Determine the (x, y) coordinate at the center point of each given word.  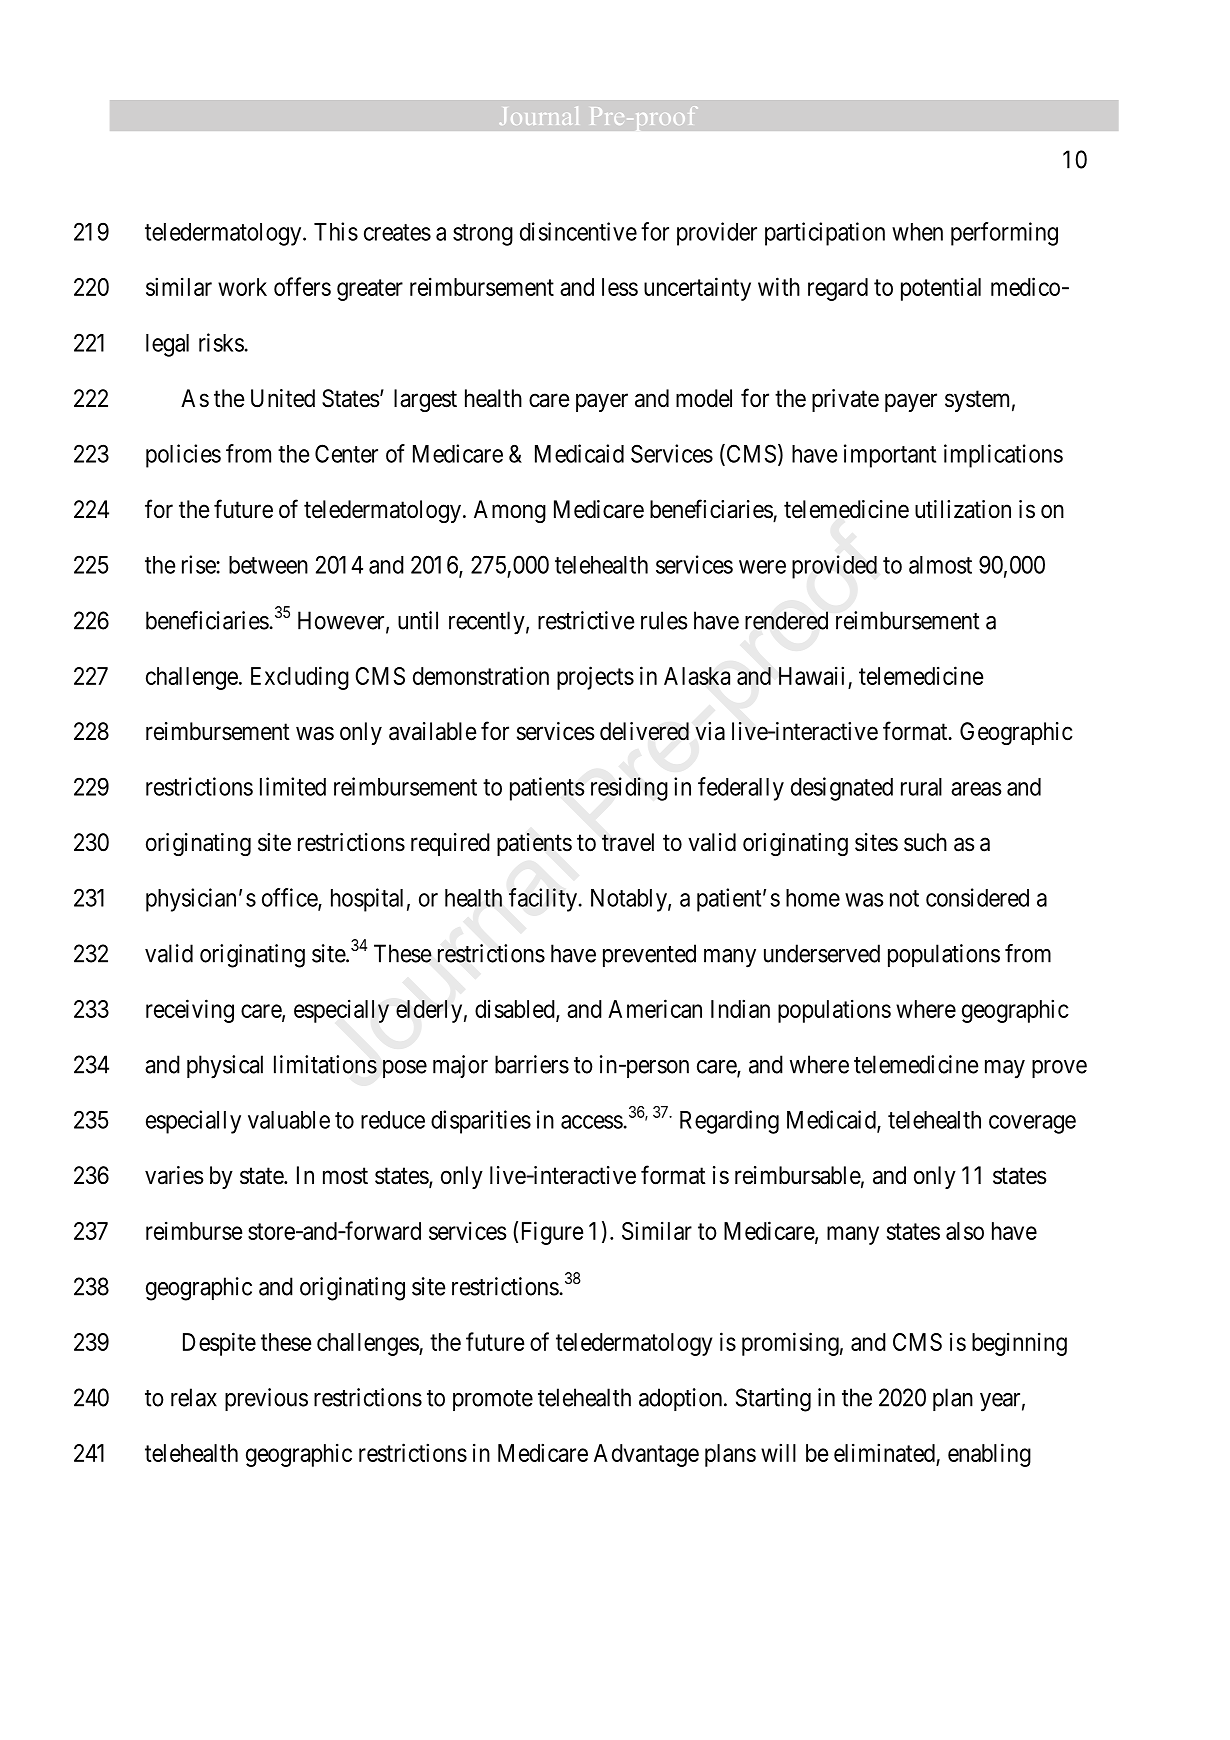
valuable (289, 1120)
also (965, 1231)
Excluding (300, 678)
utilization (963, 509)
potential (941, 289)
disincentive (578, 231)
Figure (552, 1233)
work (242, 287)
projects (595, 678)
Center (346, 453)
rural (921, 787)
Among (510, 511)
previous (266, 1399)
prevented (649, 955)
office (290, 898)
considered (977, 897)
